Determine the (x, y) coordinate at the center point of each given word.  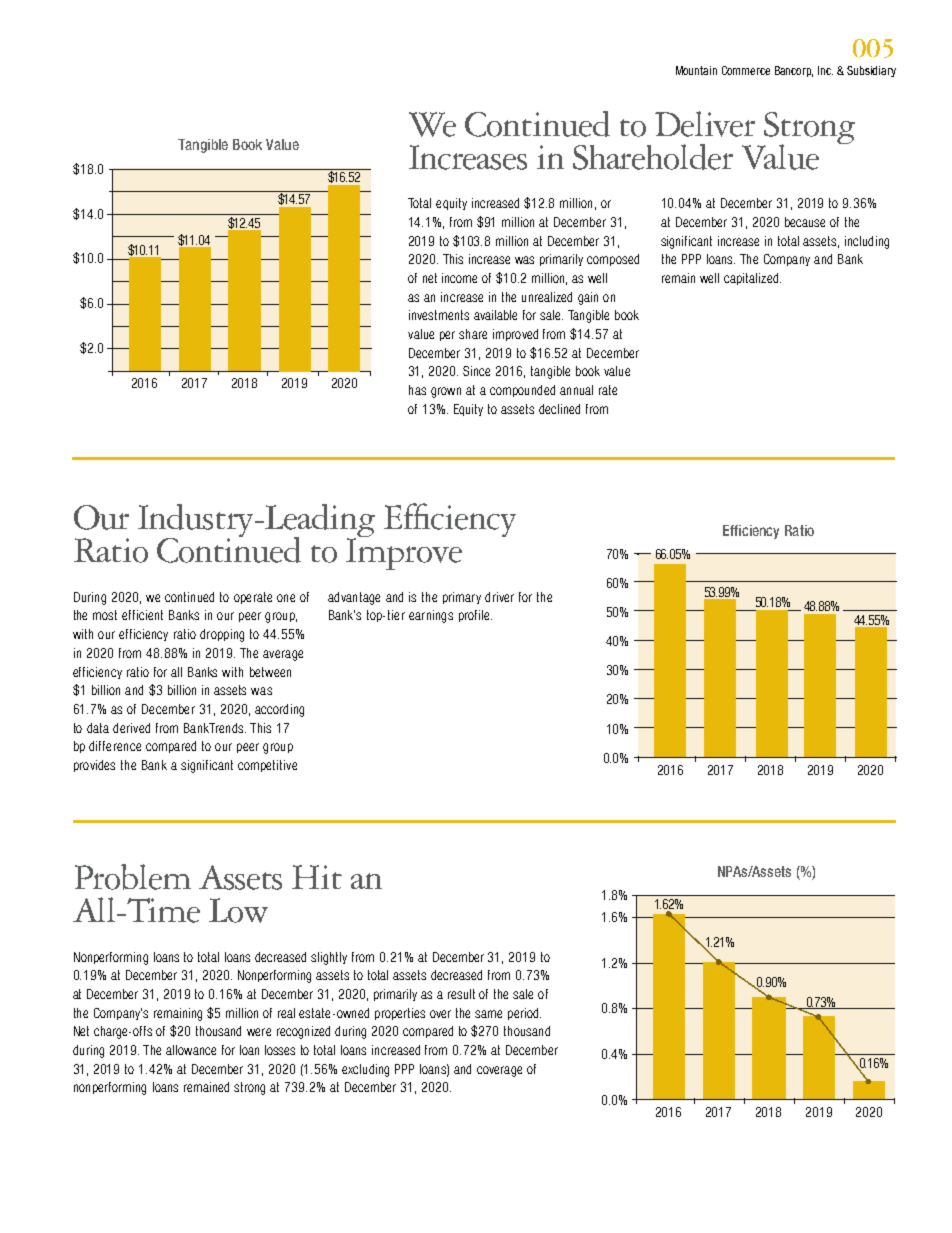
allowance (191, 1050)
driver (499, 597)
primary (462, 598)
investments (439, 315)
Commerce (746, 70)
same (488, 1014)
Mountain (696, 70)
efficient (142, 615)
